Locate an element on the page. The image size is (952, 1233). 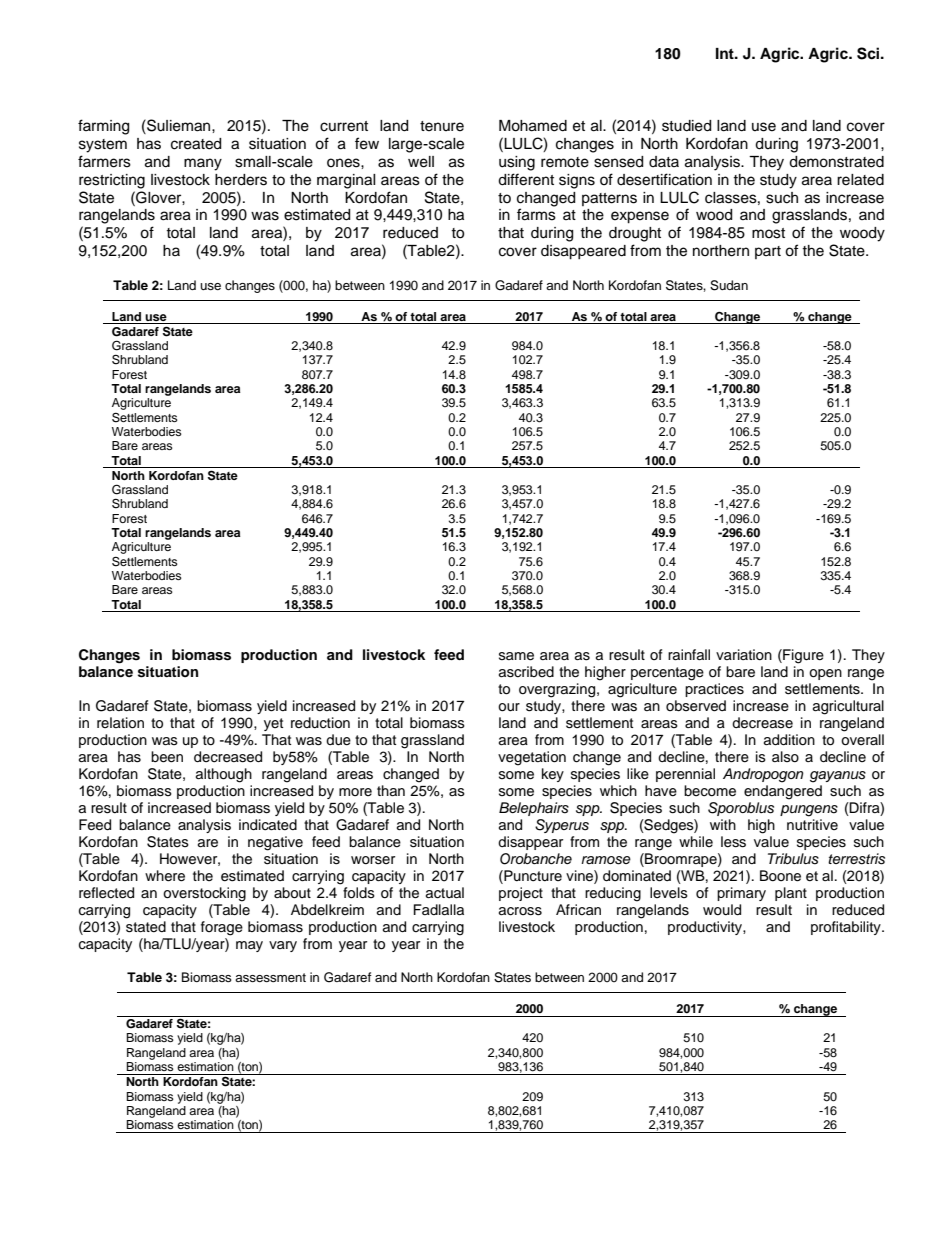
across is located at coordinates (520, 911).
